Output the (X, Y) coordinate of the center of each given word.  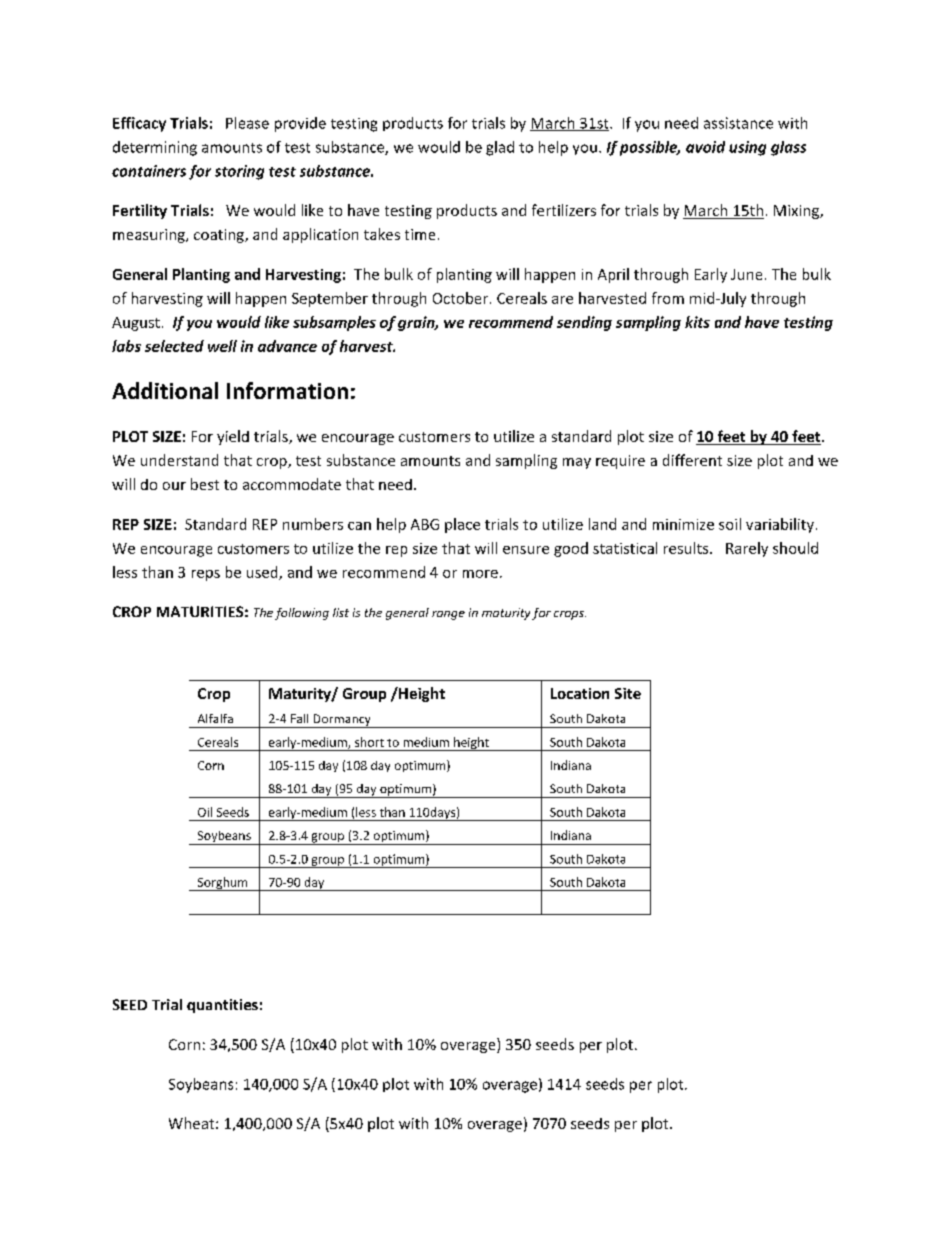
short (369, 742)
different (692, 460)
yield (233, 437)
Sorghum (222, 884)
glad (500, 148)
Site (628, 693)
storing (239, 172)
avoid (705, 147)
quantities (222, 1006)
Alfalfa (215, 718)
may (577, 463)
